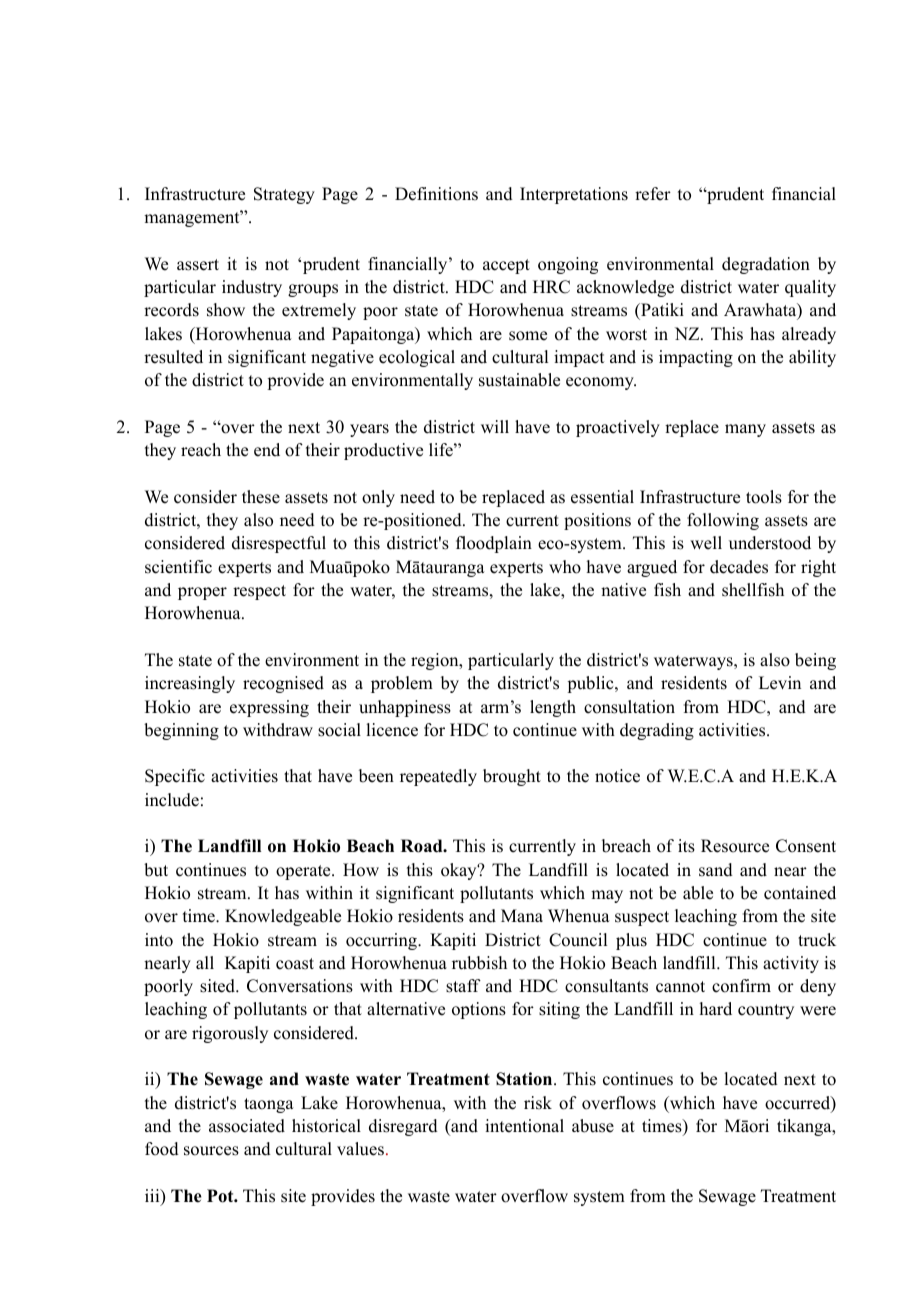  I want to click on sources, so click(211, 1151).
